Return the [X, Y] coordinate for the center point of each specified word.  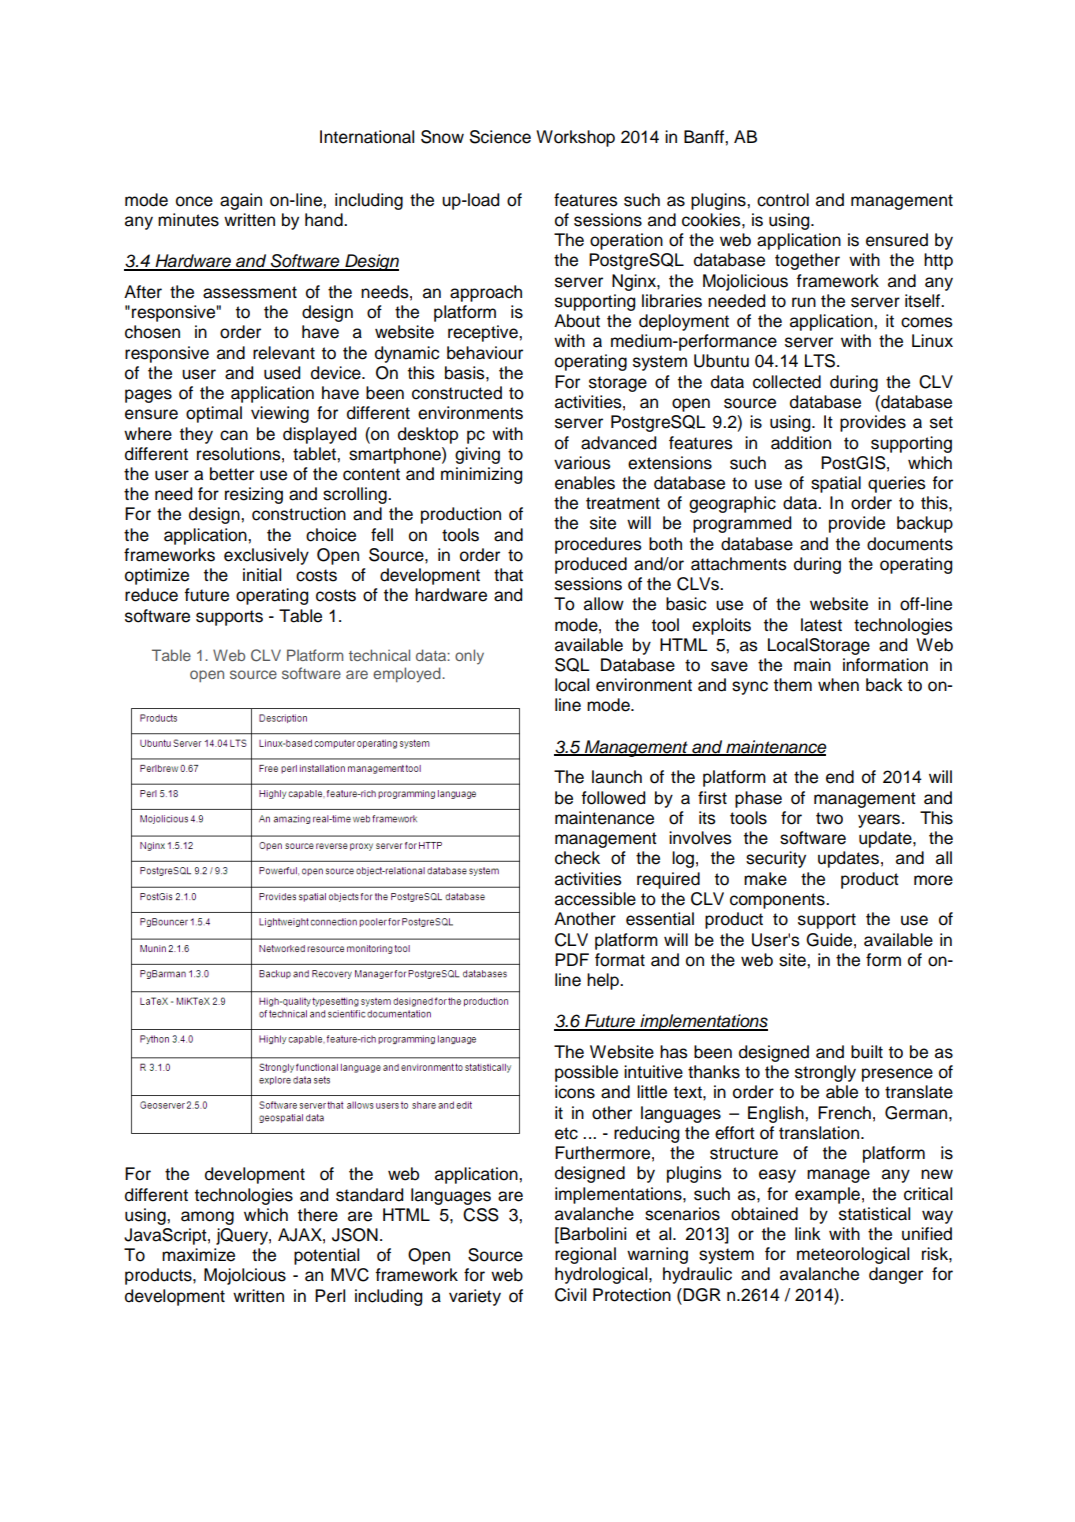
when [838, 685]
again [241, 201]
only [469, 657]
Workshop [575, 138]
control [783, 200]
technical [379, 655]
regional [585, 1255]
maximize [198, 1255]
